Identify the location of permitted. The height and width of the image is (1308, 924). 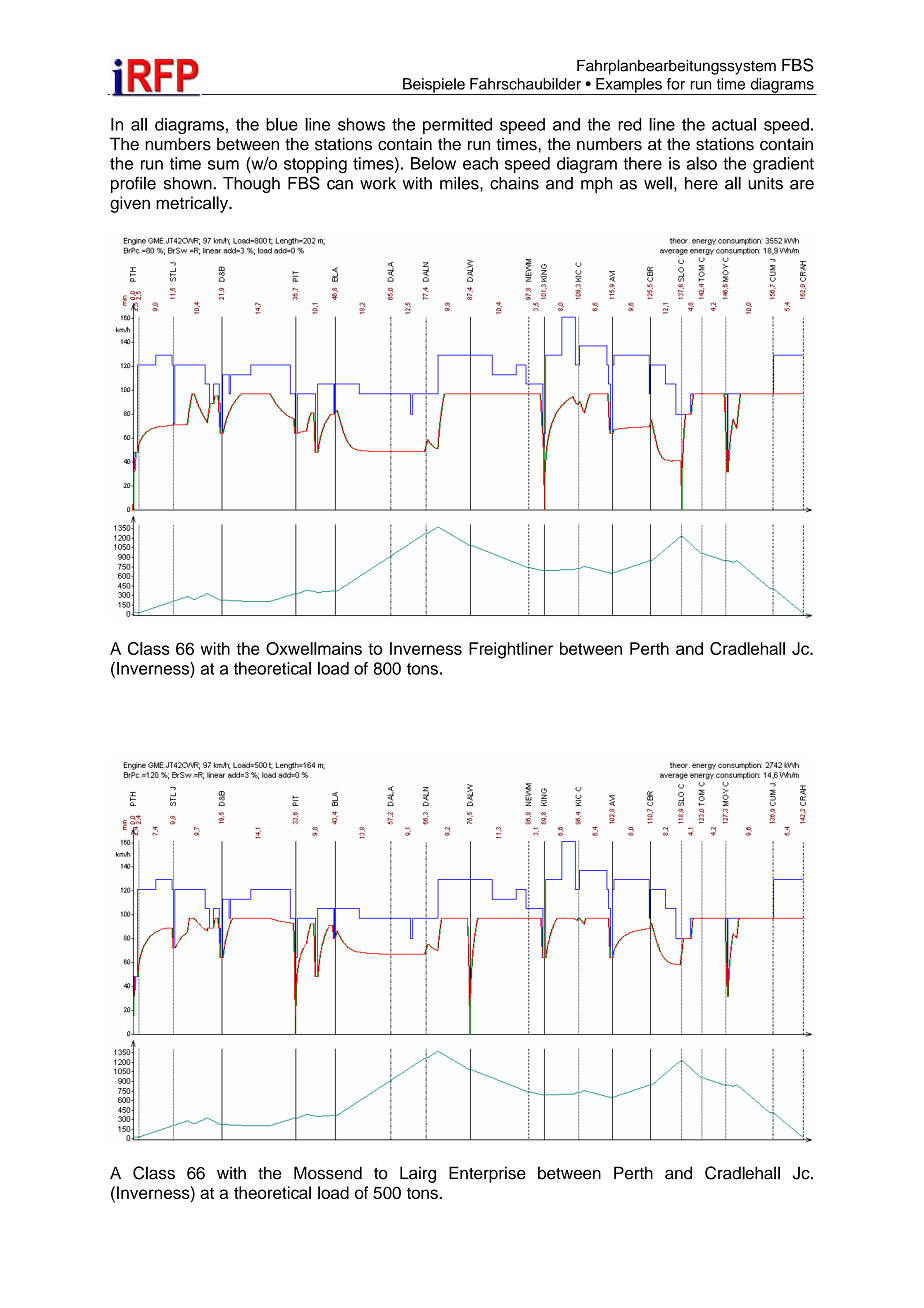
(457, 126).
